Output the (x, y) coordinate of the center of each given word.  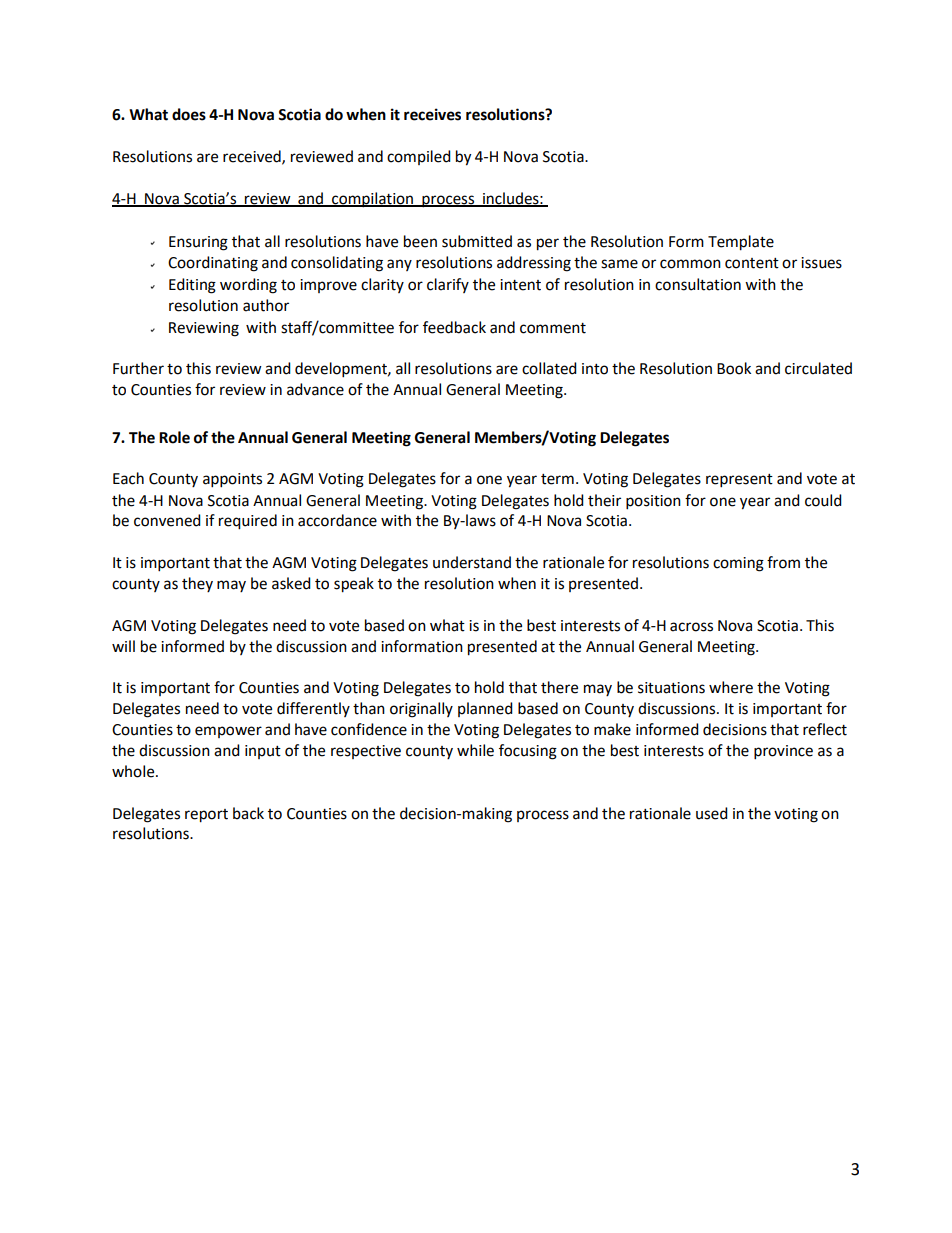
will (123, 646)
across (691, 627)
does (189, 114)
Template (741, 243)
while (475, 750)
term (557, 479)
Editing (192, 286)
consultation (698, 284)
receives (432, 114)
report (206, 816)
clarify (448, 285)
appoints (232, 480)
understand (472, 562)
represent (739, 481)
